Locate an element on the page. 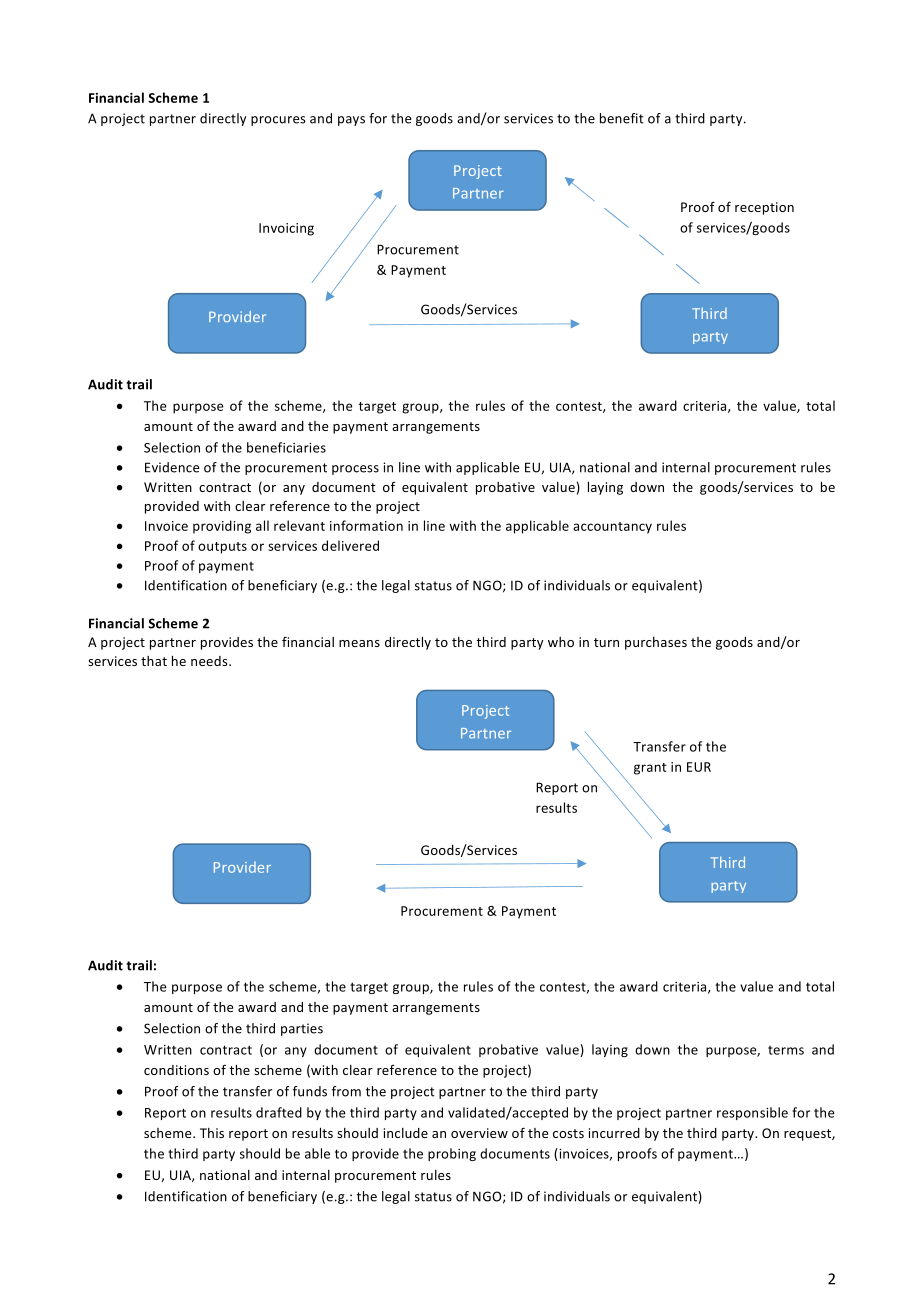  needs is located at coordinates (210, 661).
